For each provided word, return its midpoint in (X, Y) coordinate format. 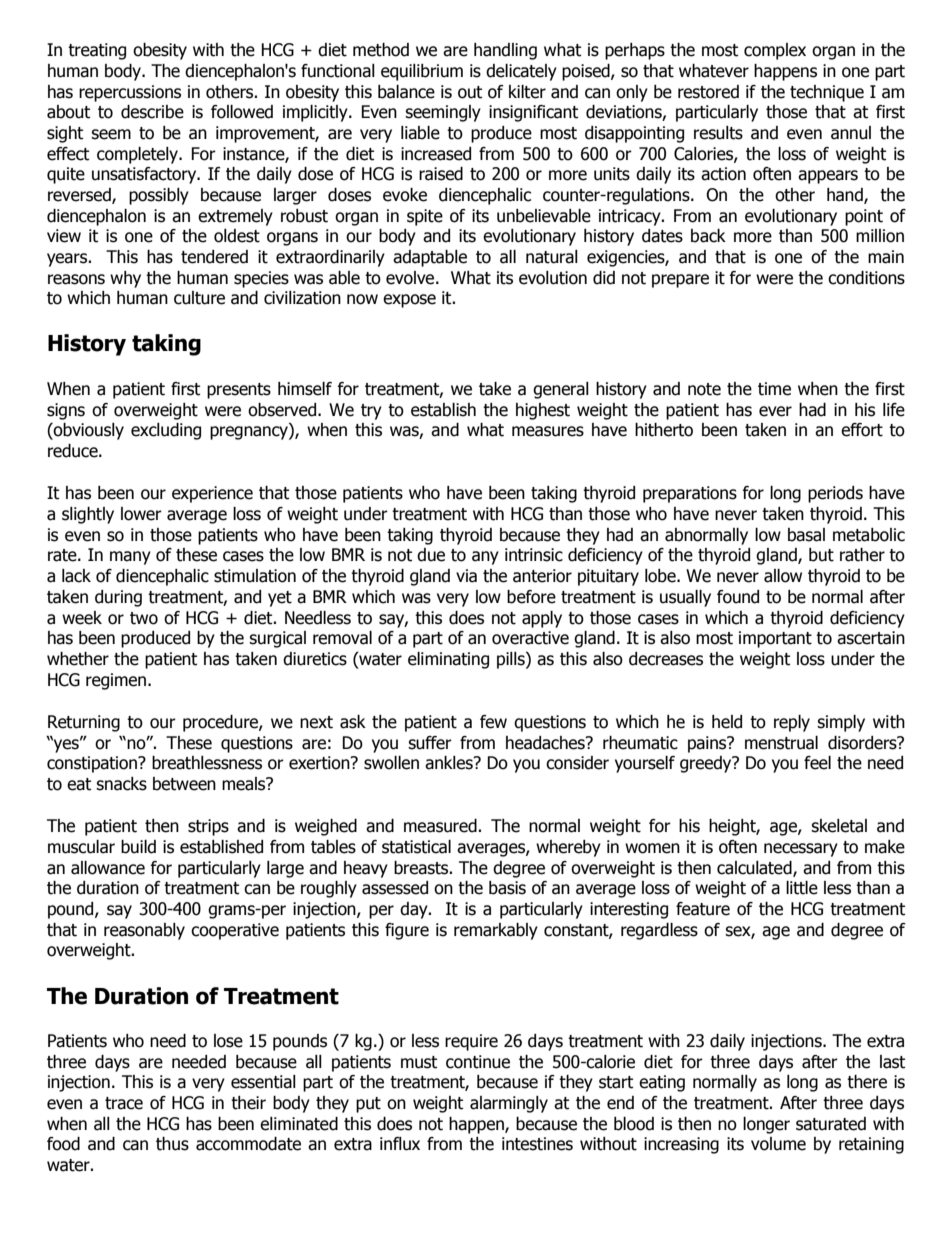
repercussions (130, 93)
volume (778, 1144)
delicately (521, 72)
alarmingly (509, 1104)
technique (827, 93)
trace (124, 1103)
